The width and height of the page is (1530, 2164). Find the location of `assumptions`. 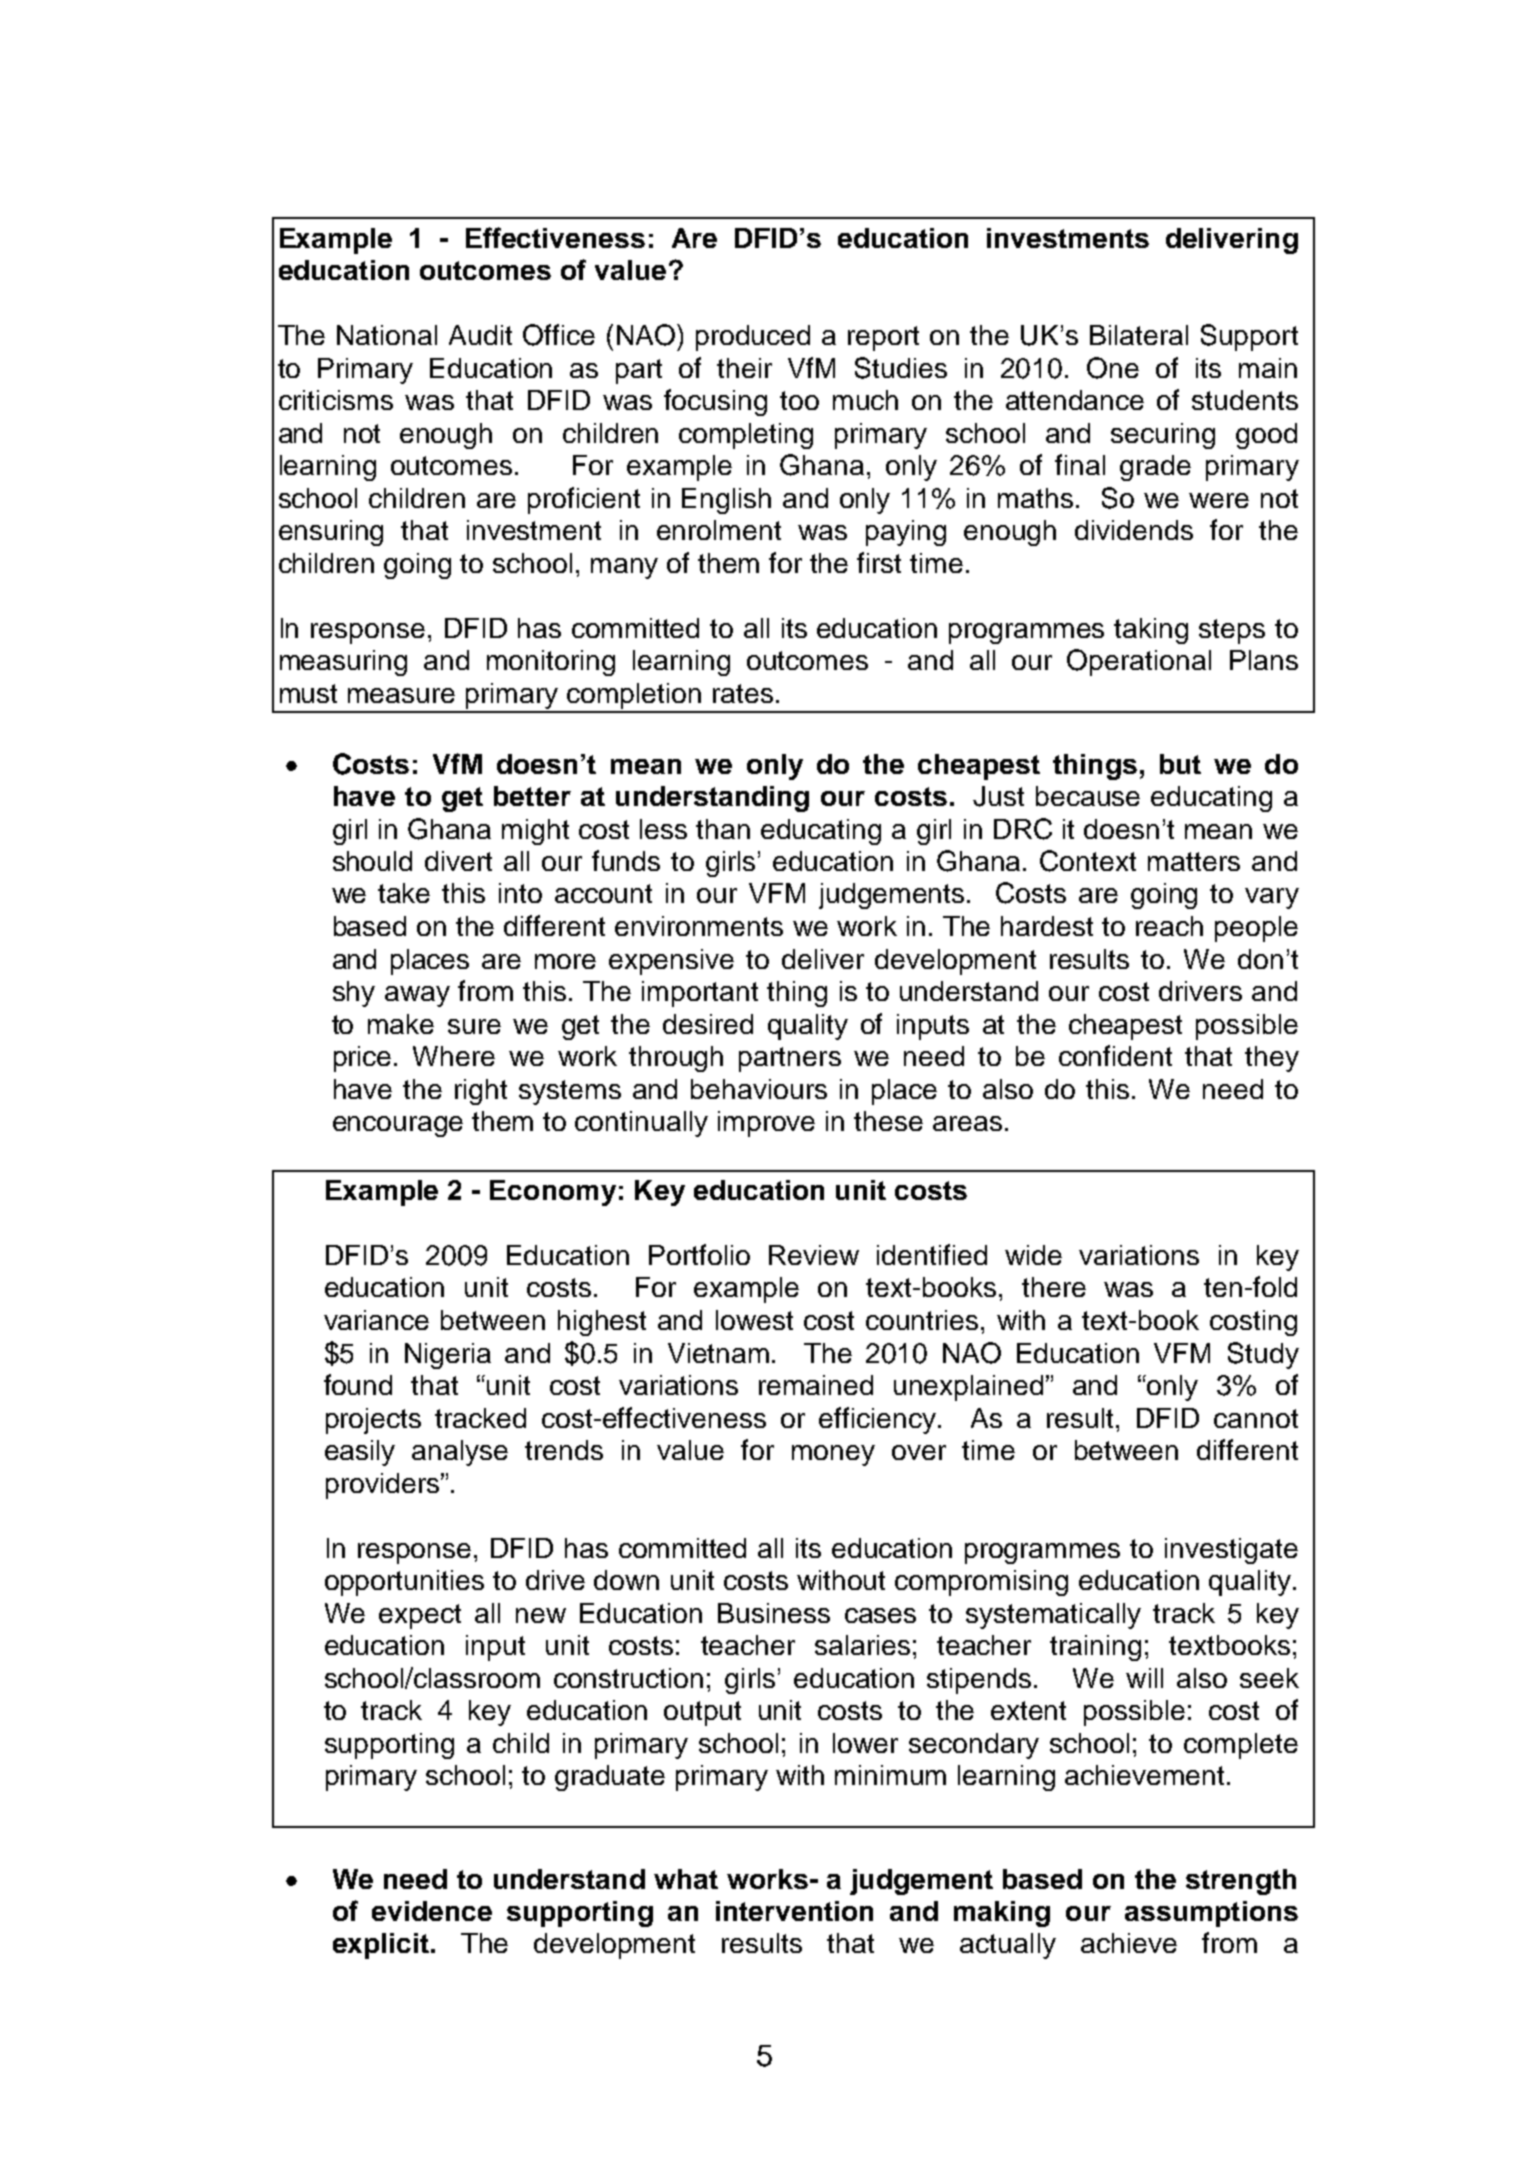

assumptions is located at coordinates (1211, 1914).
